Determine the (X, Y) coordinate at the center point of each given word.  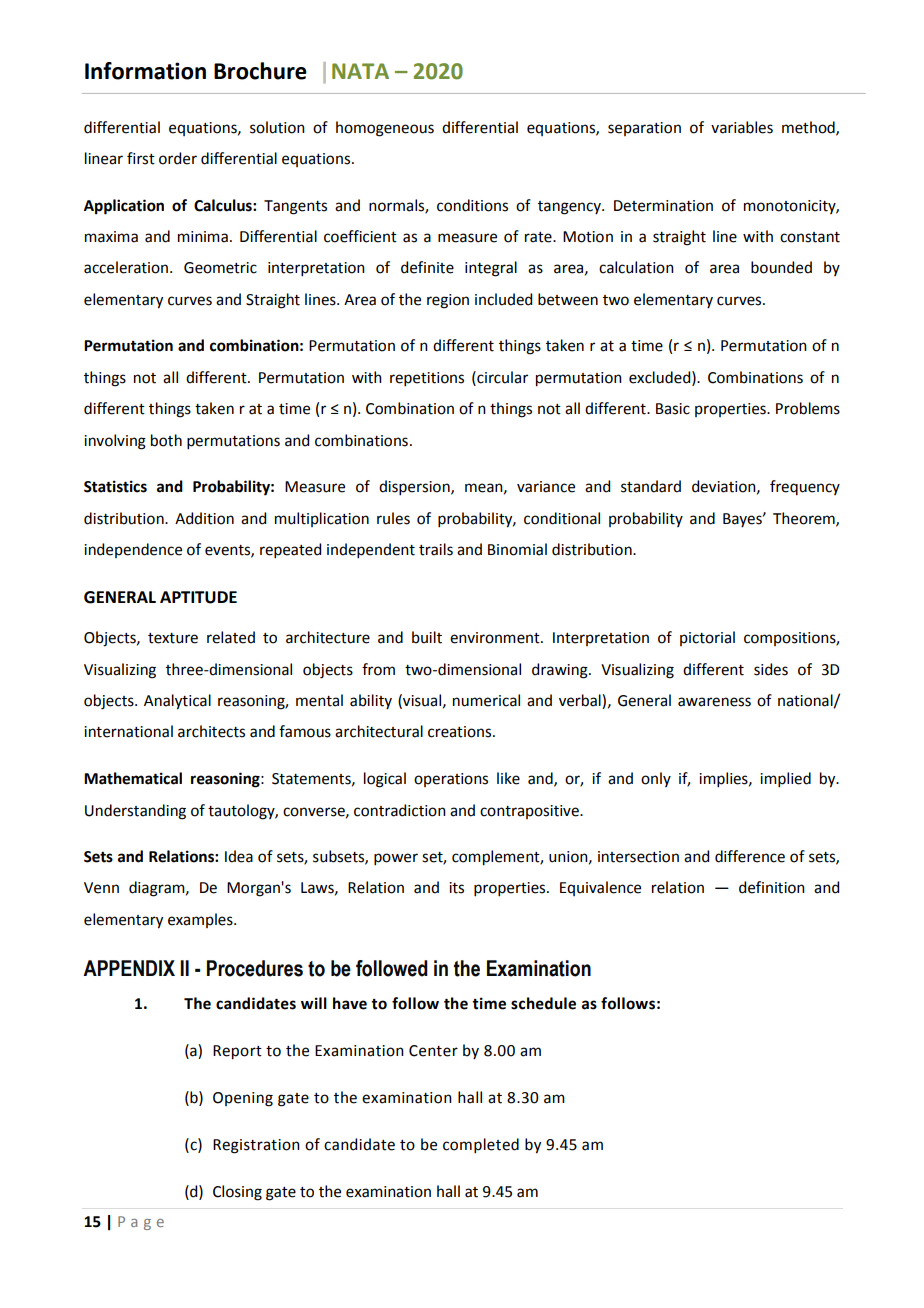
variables (742, 127)
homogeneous (385, 129)
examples (201, 920)
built (427, 637)
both (166, 440)
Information (145, 71)
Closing (237, 1193)
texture (173, 638)
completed (481, 1145)
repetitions (427, 379)
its (456, 888)
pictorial (707, 638)
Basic (673, 409)
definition (772, 887)
